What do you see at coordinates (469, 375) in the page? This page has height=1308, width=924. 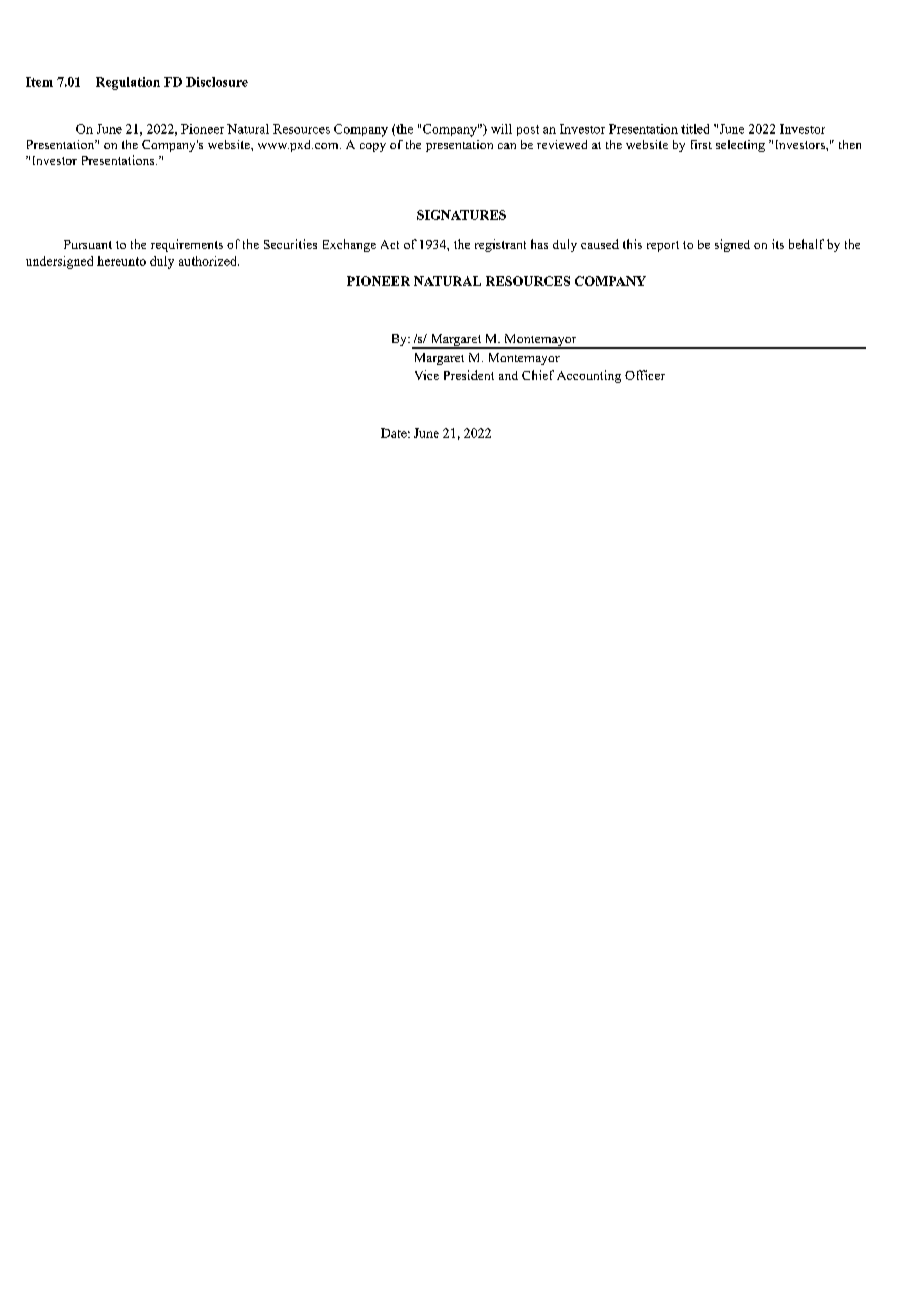 I see `President` at bounding box center [469, 375].
